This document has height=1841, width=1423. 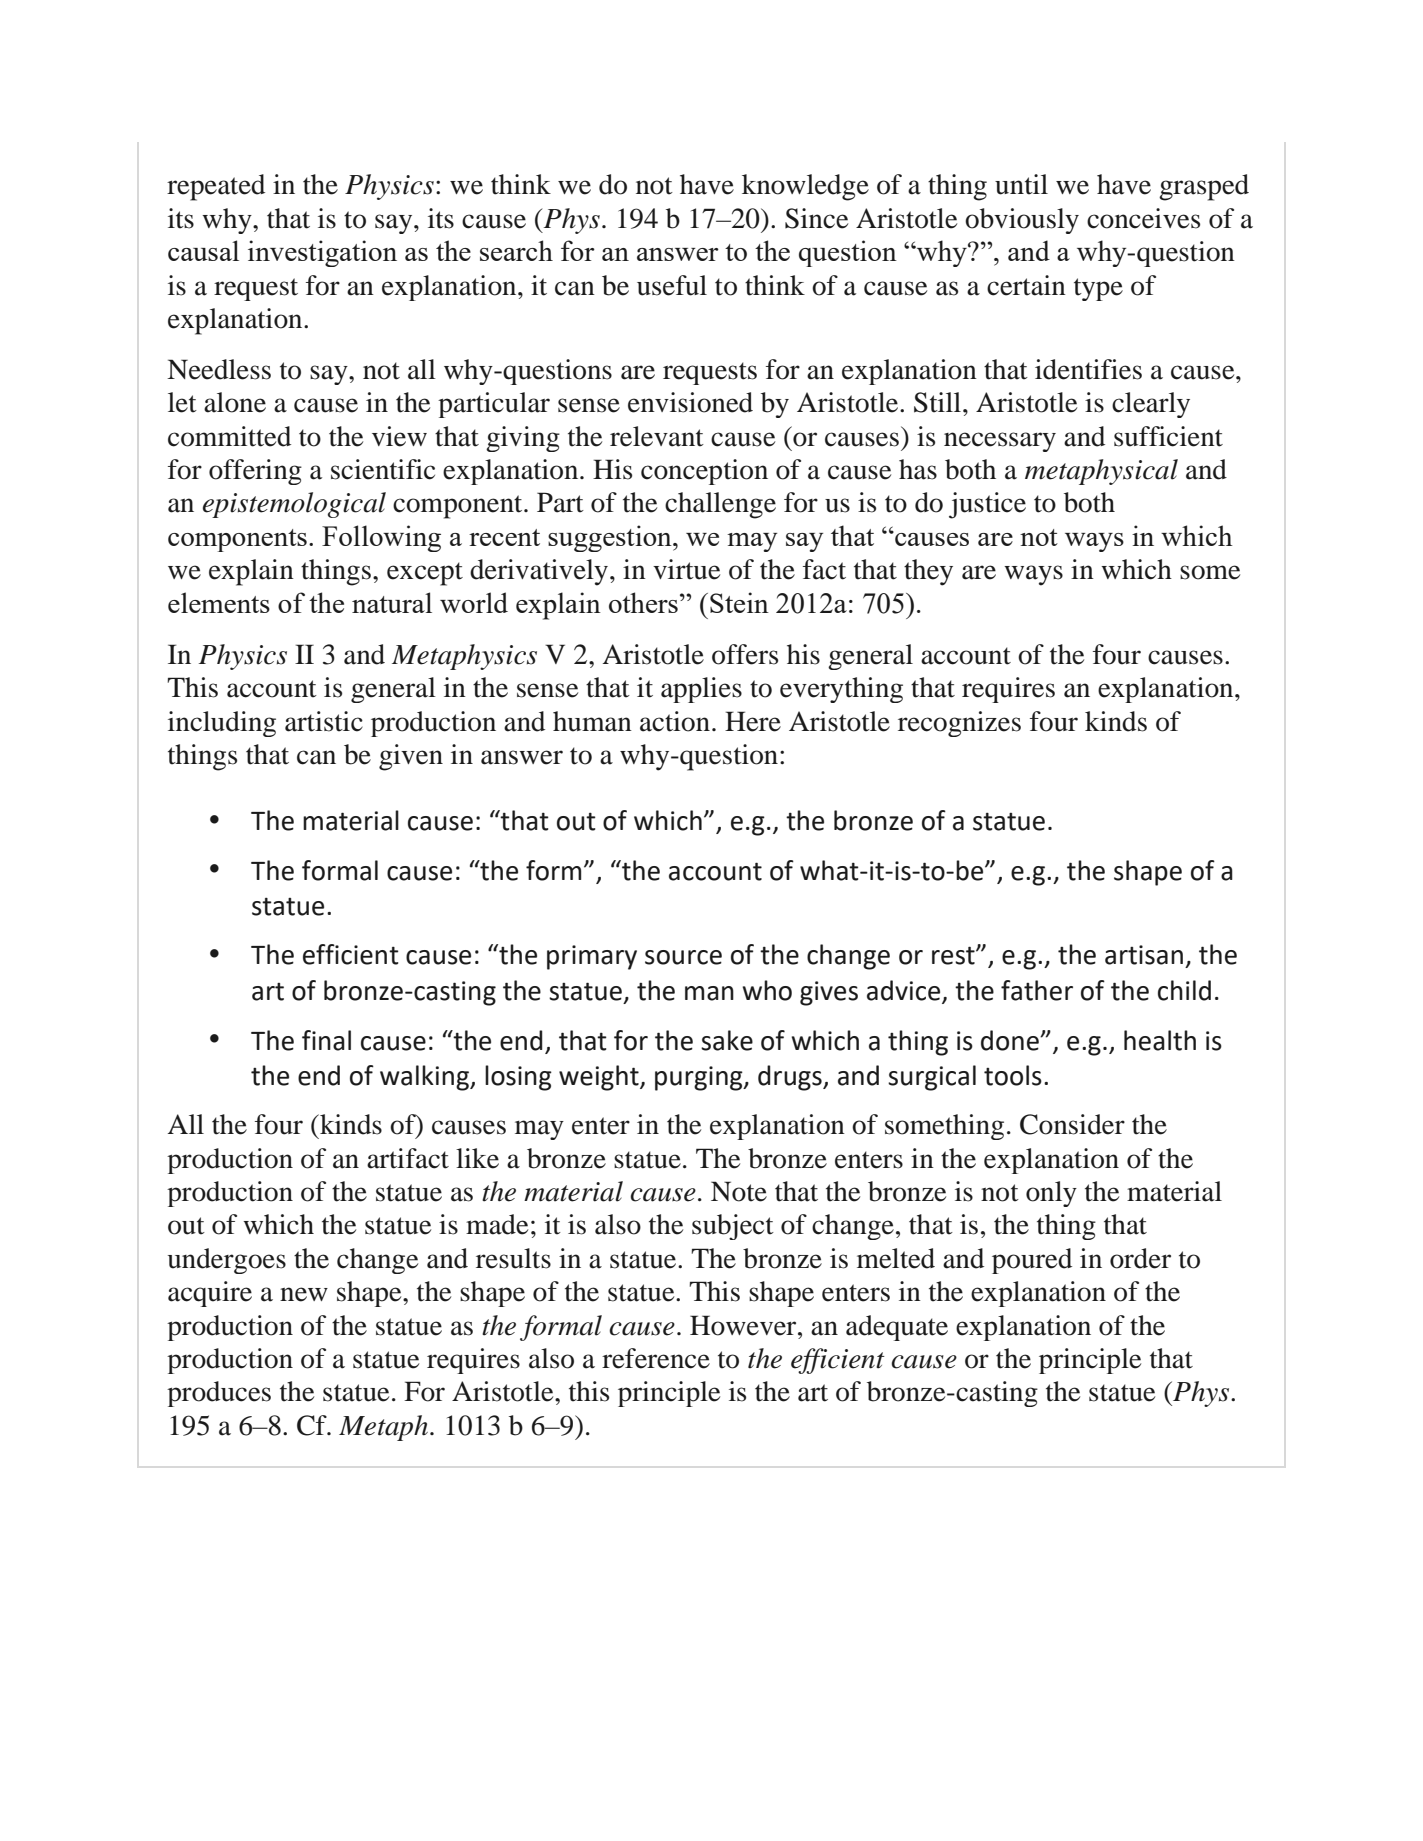 What do you see at coordinates (959, 724) in the document?
I see `recognizes` at bounding box center [959, 724].
